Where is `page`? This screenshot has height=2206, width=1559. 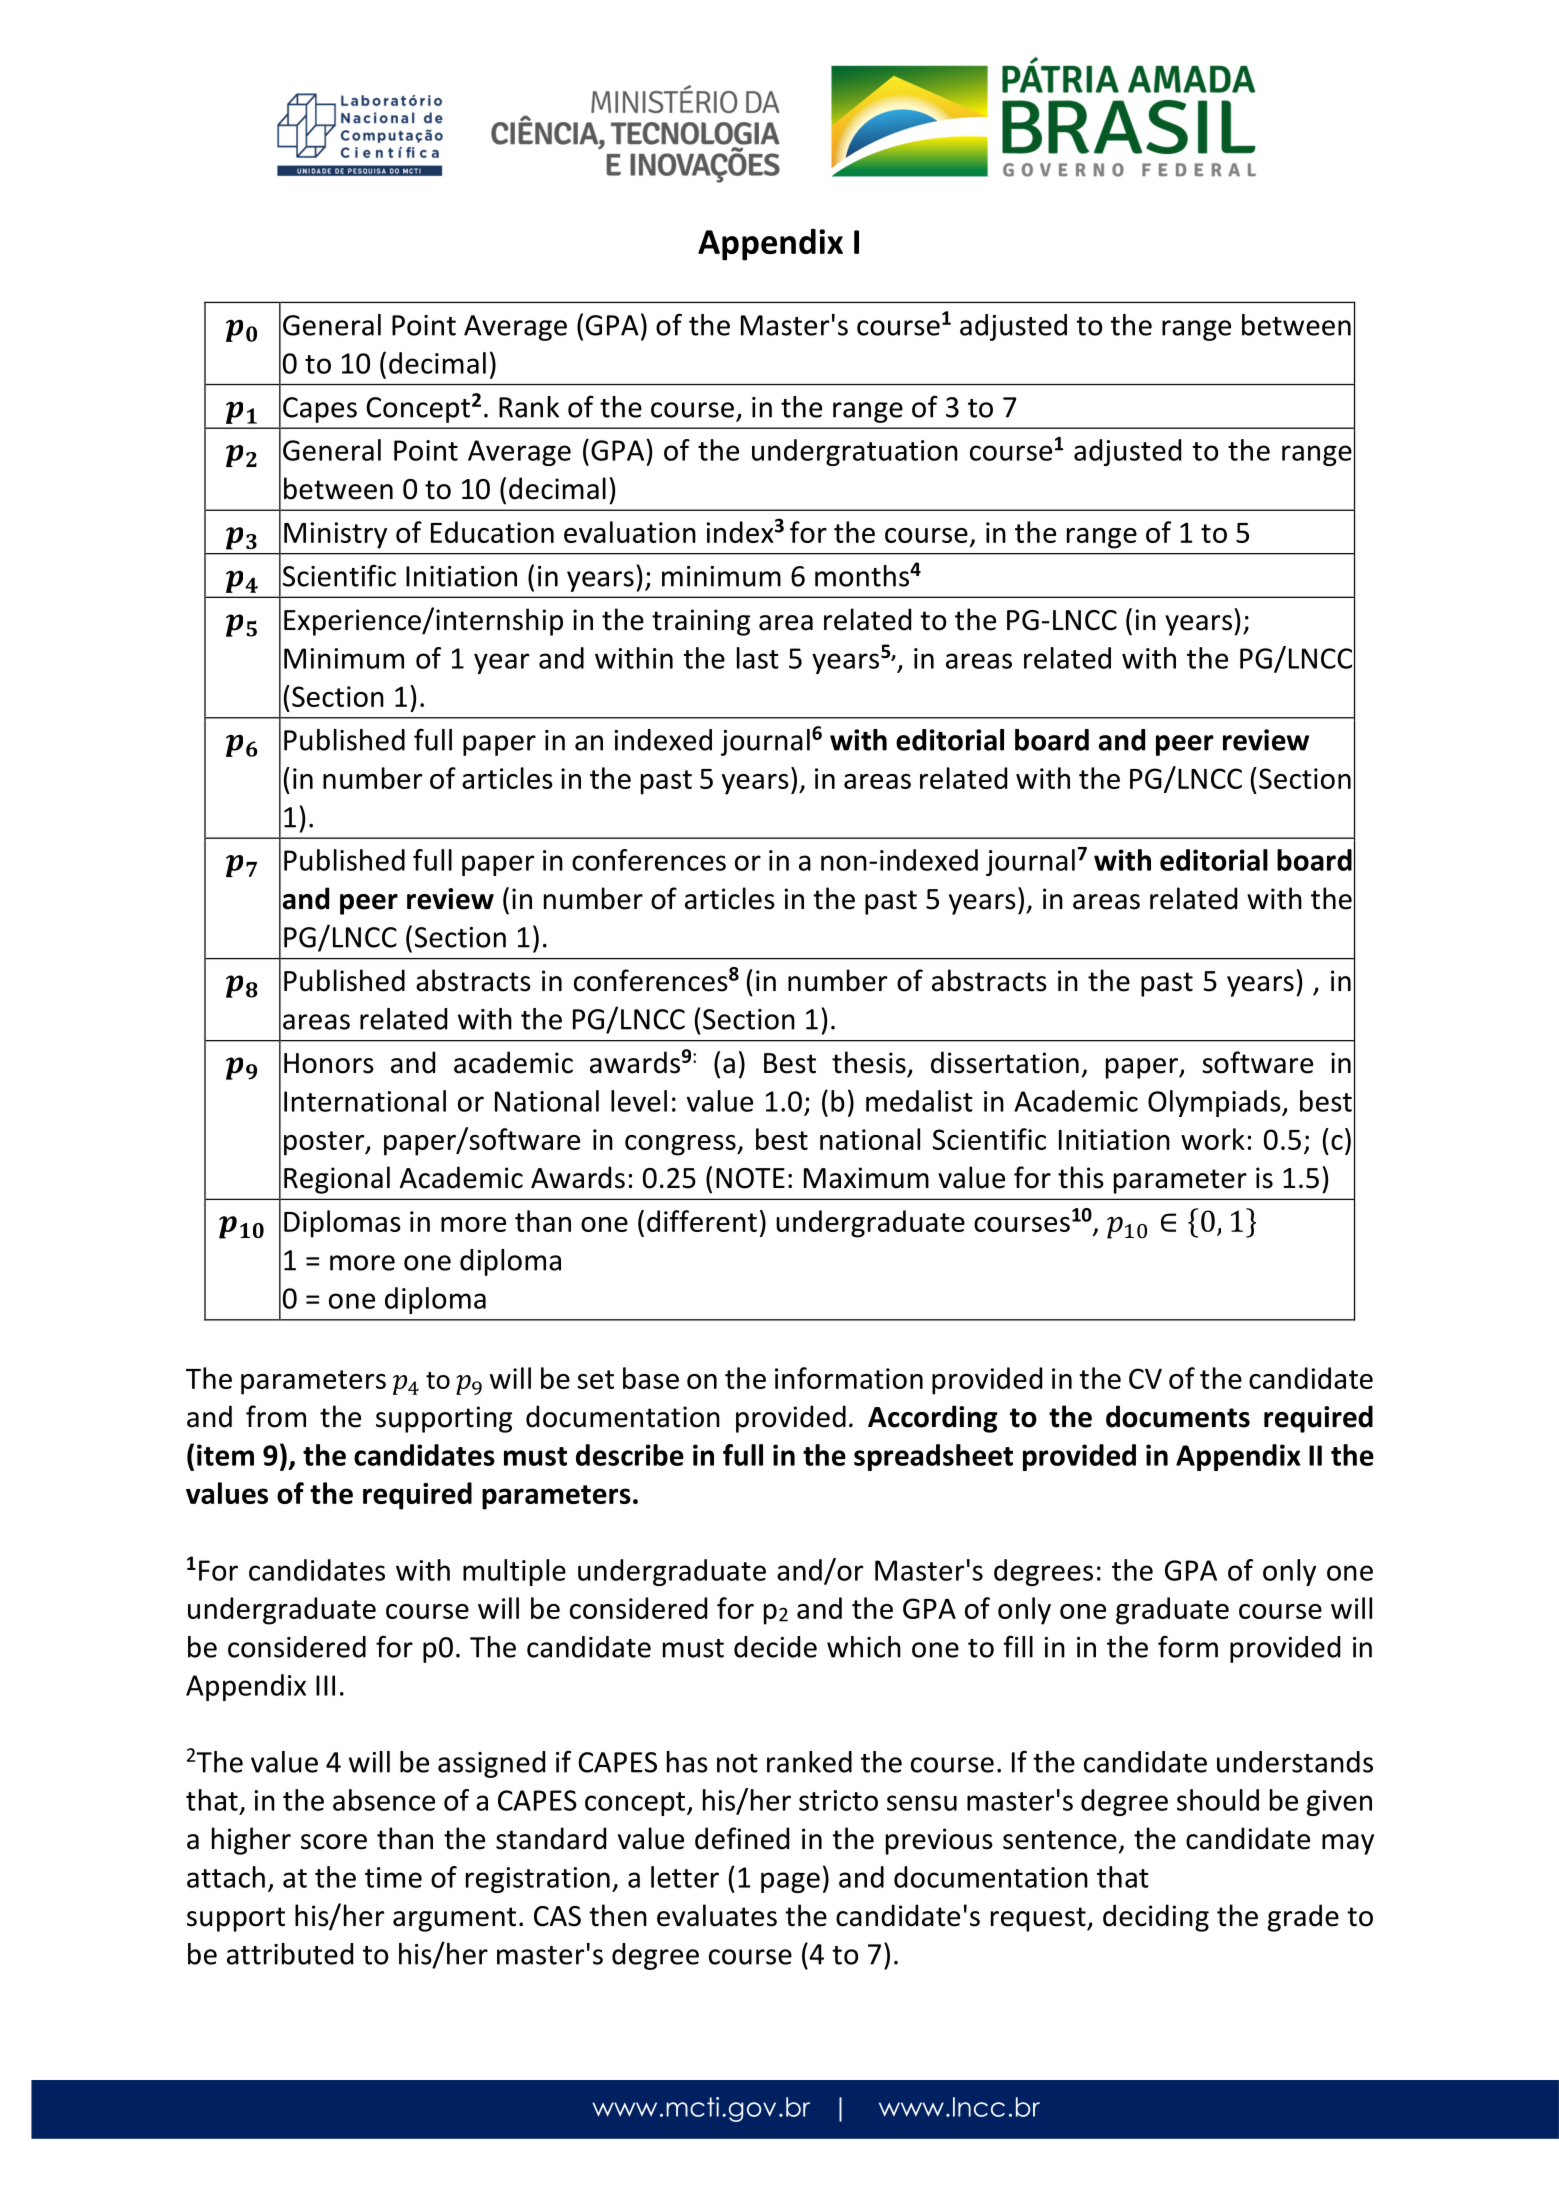
page is located at coordinates (790, 1882).
